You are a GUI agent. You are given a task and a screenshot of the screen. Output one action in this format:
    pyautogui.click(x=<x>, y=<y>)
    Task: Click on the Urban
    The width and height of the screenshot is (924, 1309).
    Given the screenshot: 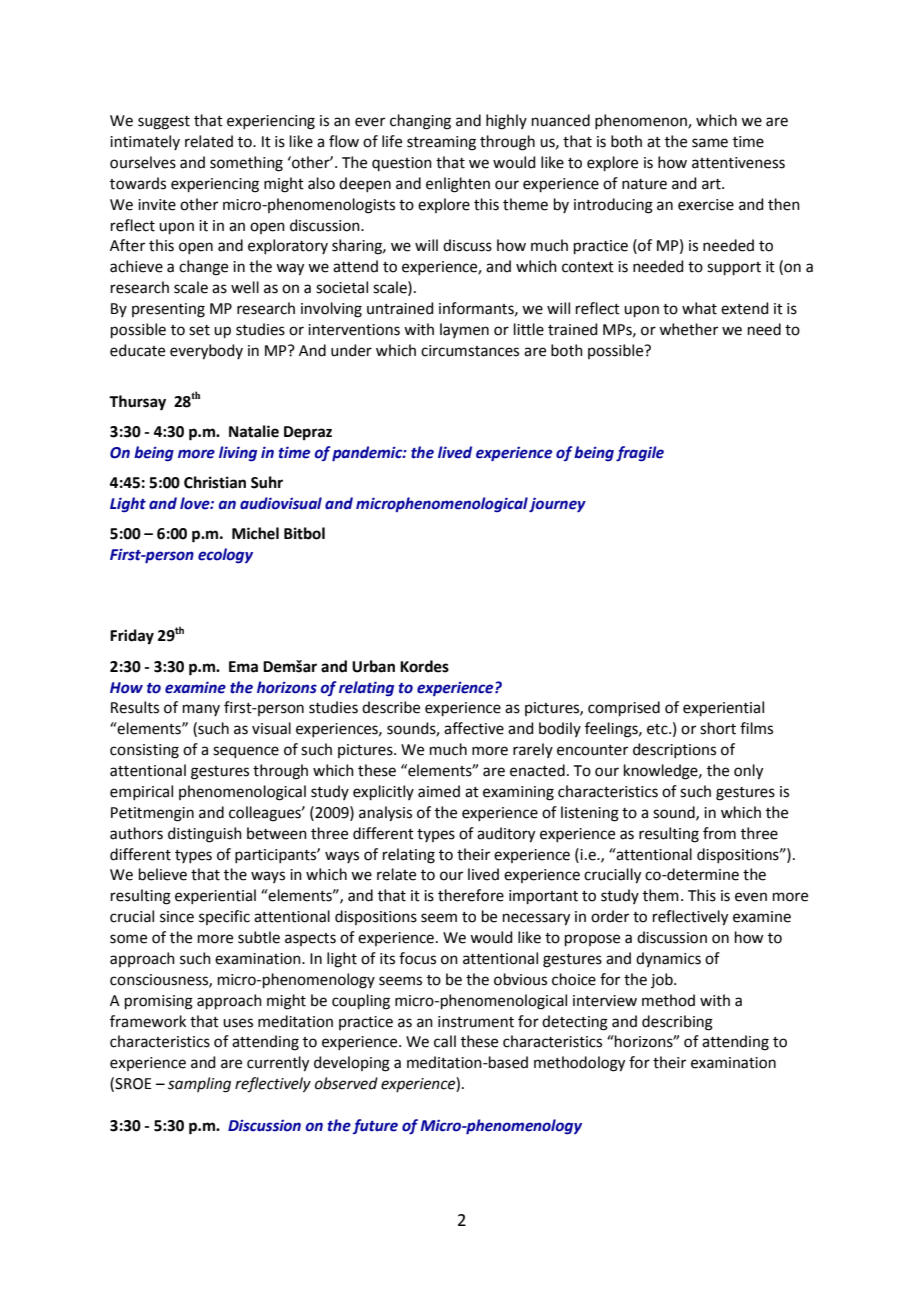 What is the action you would take?
    pyautogui.click(x=373, y=666)
